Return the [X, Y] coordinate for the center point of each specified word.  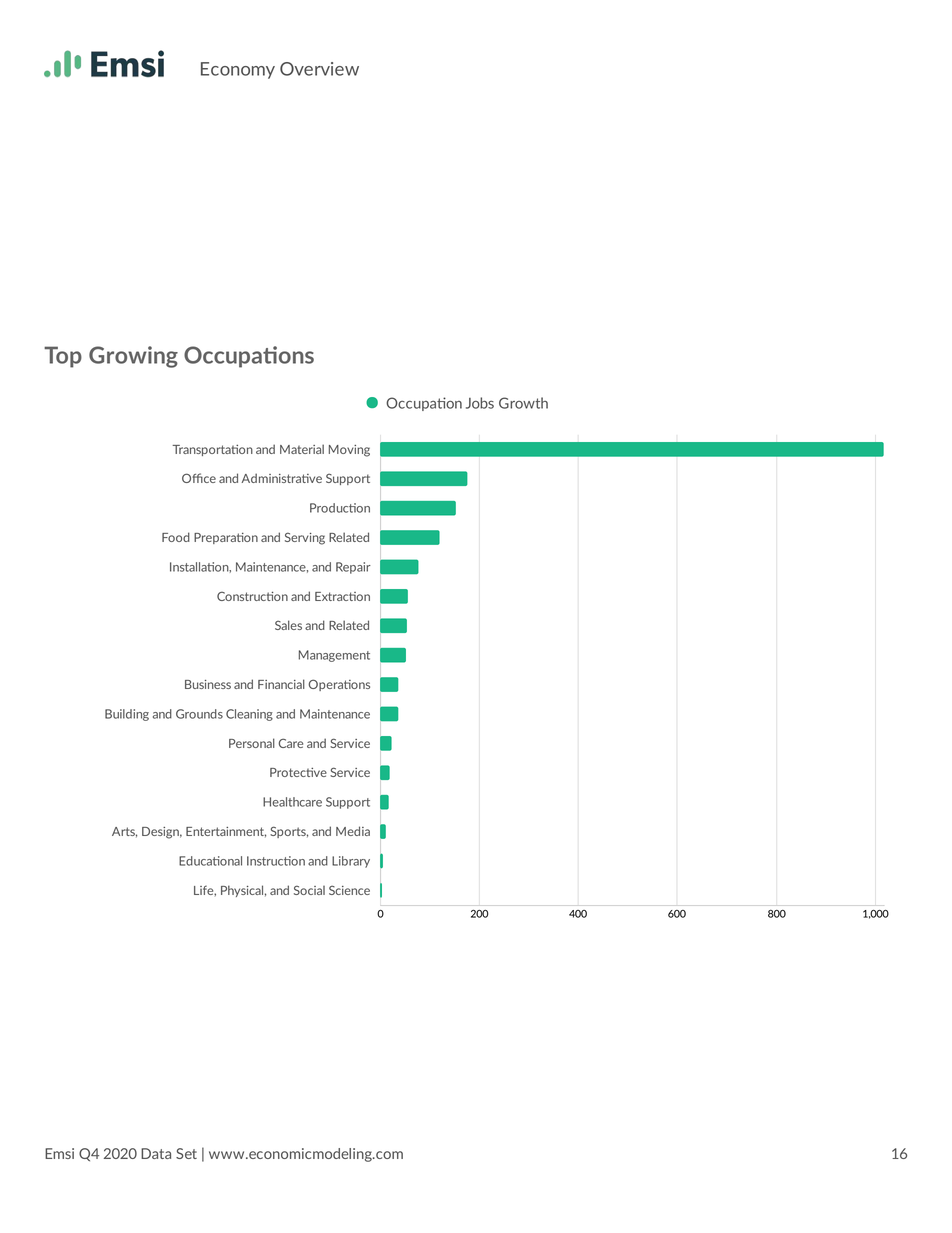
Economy [238, 70]
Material [302, 449]
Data [156, 1153]
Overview [319, 69]
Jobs [480, 403]
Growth [523, 403]
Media [353, 831]
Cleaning [249, 715]
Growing [133, 357]
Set [186, 1153]
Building [127, 715]
